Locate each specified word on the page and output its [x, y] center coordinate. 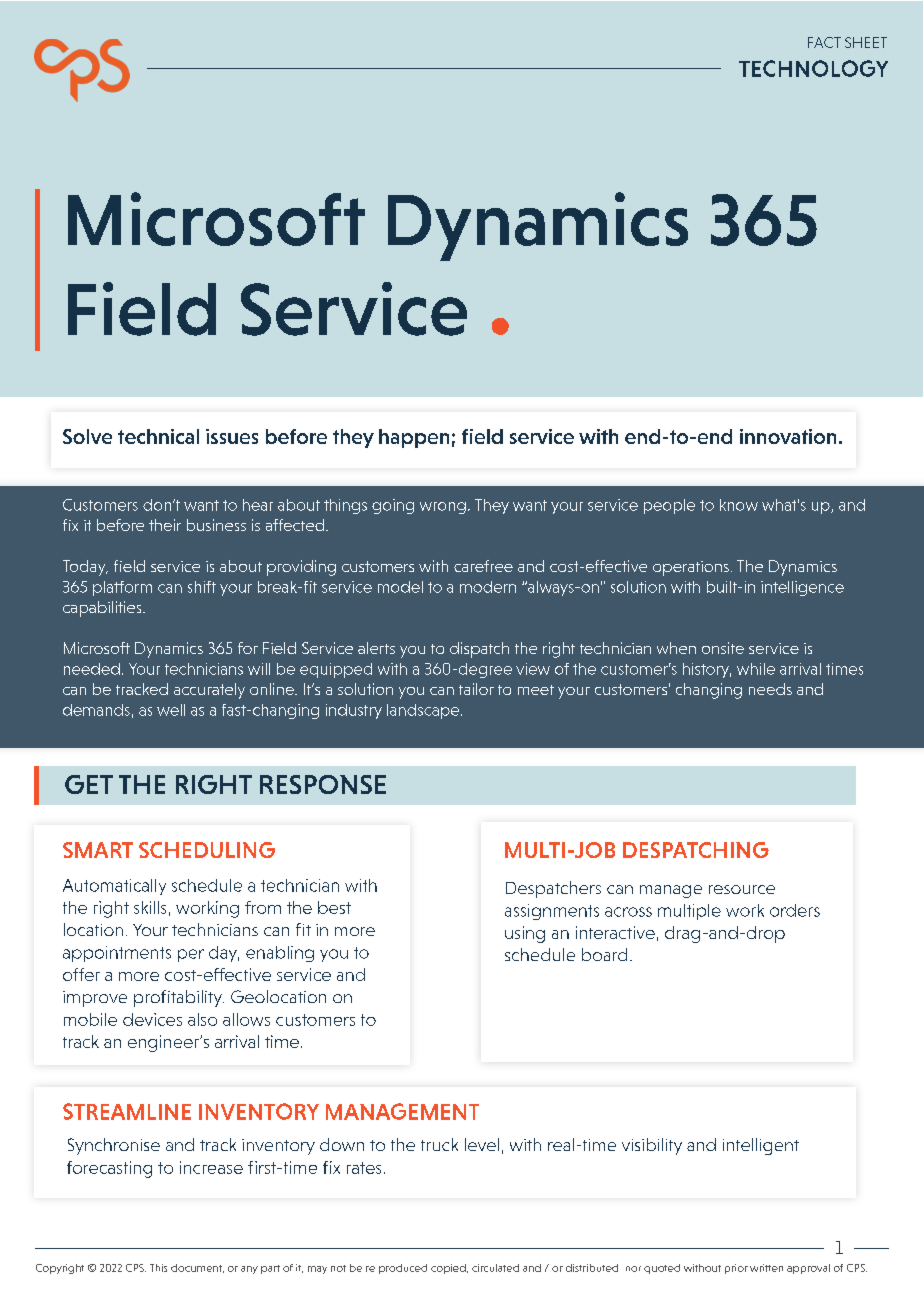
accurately [209, 691]
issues [232, 436]
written [766, 1268]
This [158, 1268]
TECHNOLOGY [813, 68]
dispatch [479, 650]
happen [414, 438]
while [756, 669]
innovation [788, 436]
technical [158, 436]
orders [795, 910]
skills [150, 907]
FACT [824, 42]
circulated [495, 1268]
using [525, 934]
